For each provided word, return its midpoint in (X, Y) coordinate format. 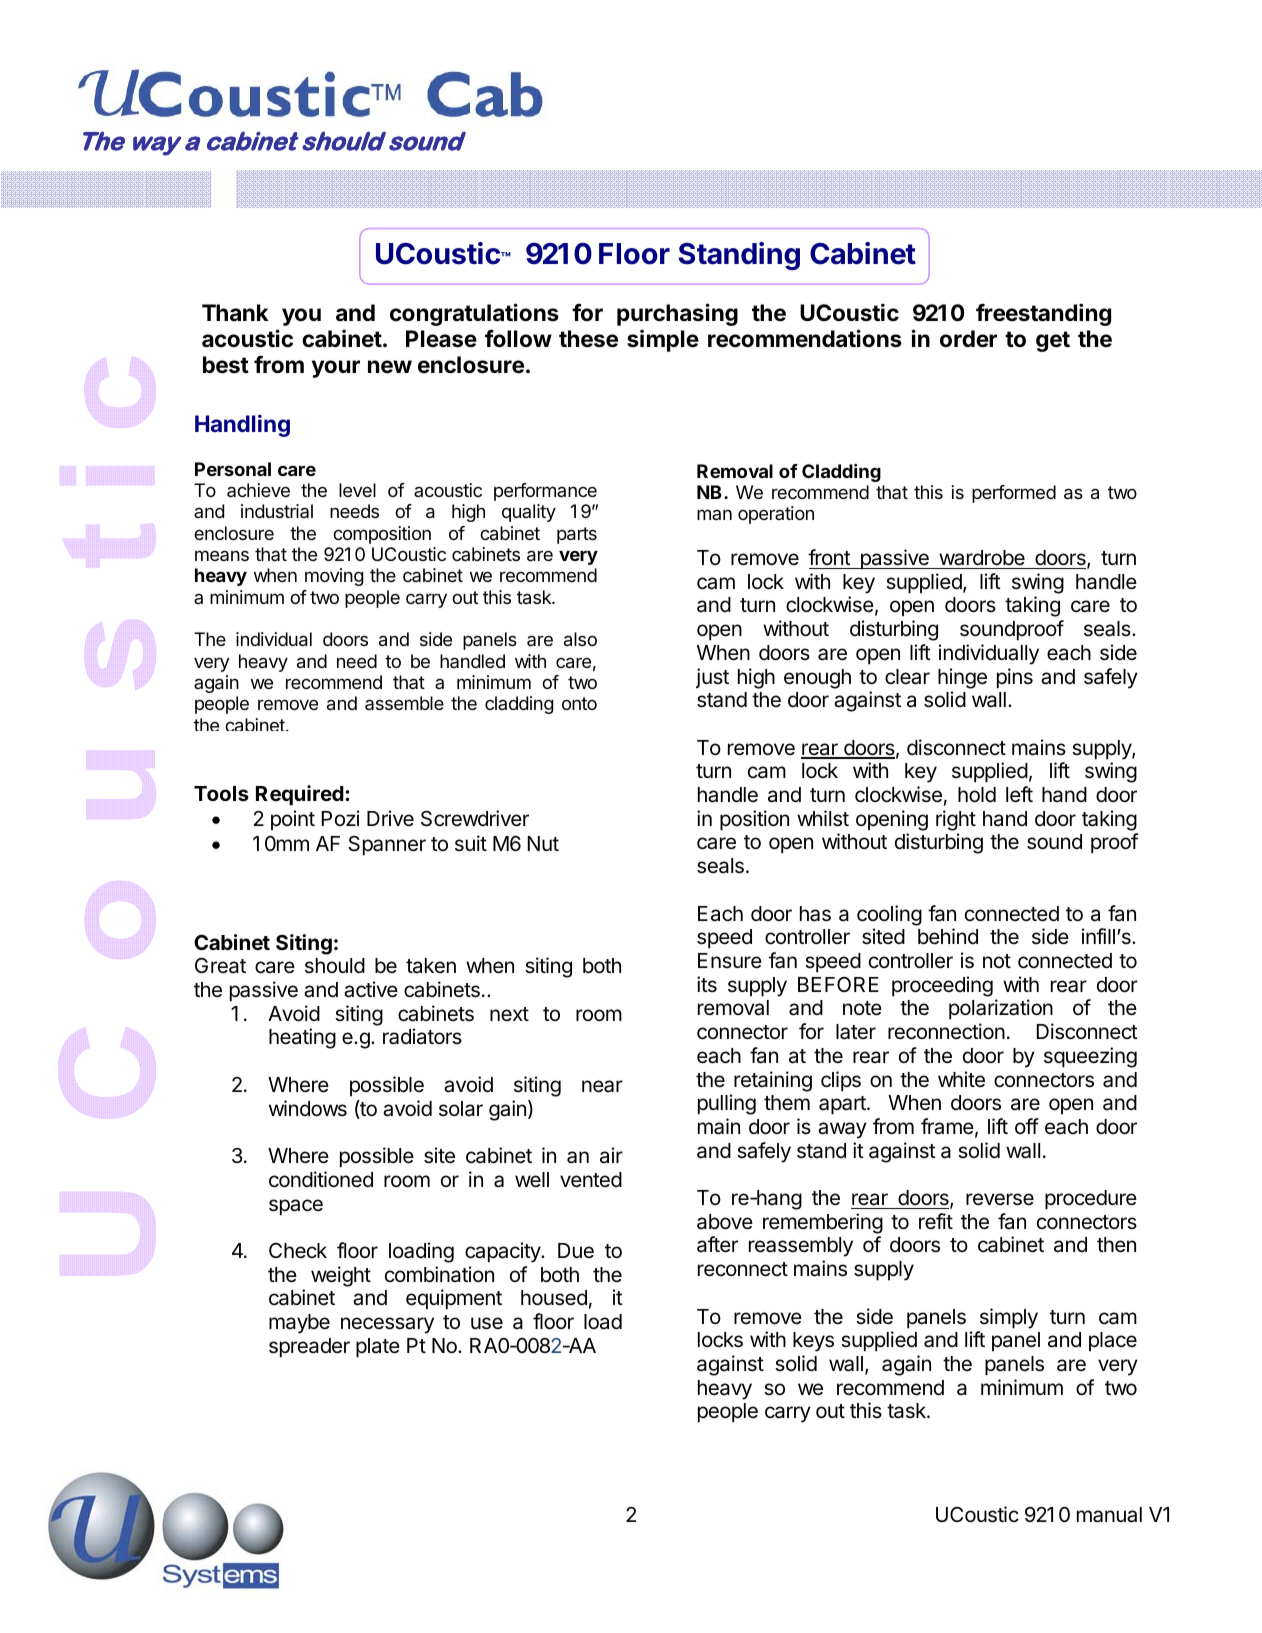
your (336, 369)
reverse (1000, 1199)
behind (948, 936)
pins (1015, 678)
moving (334, 577)
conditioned (321, 1179)
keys (813, 1342)
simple (663, 340)
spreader (309, 1348)
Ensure (730, 961)
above (725, 1222)
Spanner (387, 846)
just (712, 678)
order (968, 339)
